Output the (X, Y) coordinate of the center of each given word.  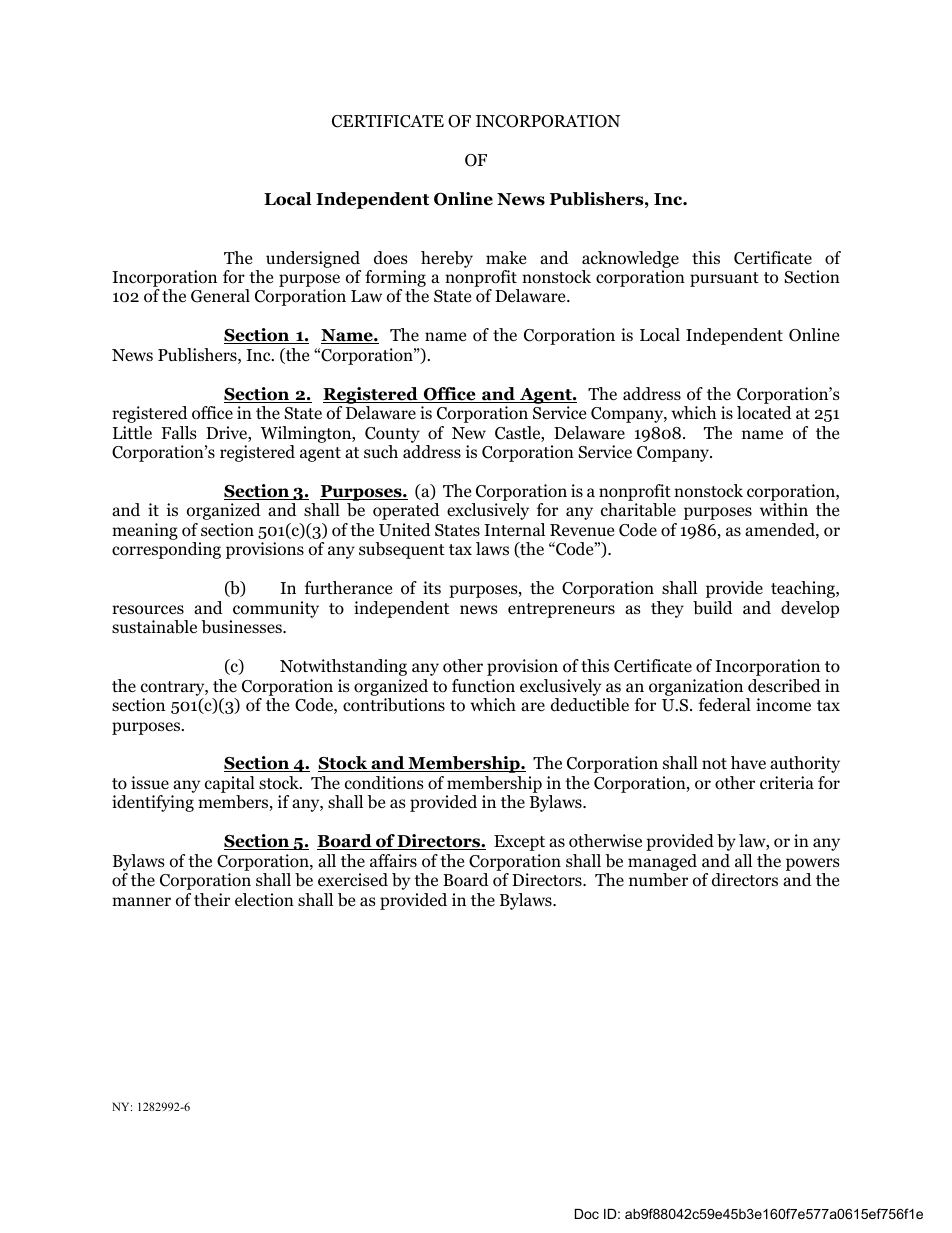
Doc (587, 1214)
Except (519, 843)
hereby (447, 259)
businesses (242, 627)
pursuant (724, 279)
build (713, 608)
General (220, 296)
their (212, 900)
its (432, 587)
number (658, 880)
